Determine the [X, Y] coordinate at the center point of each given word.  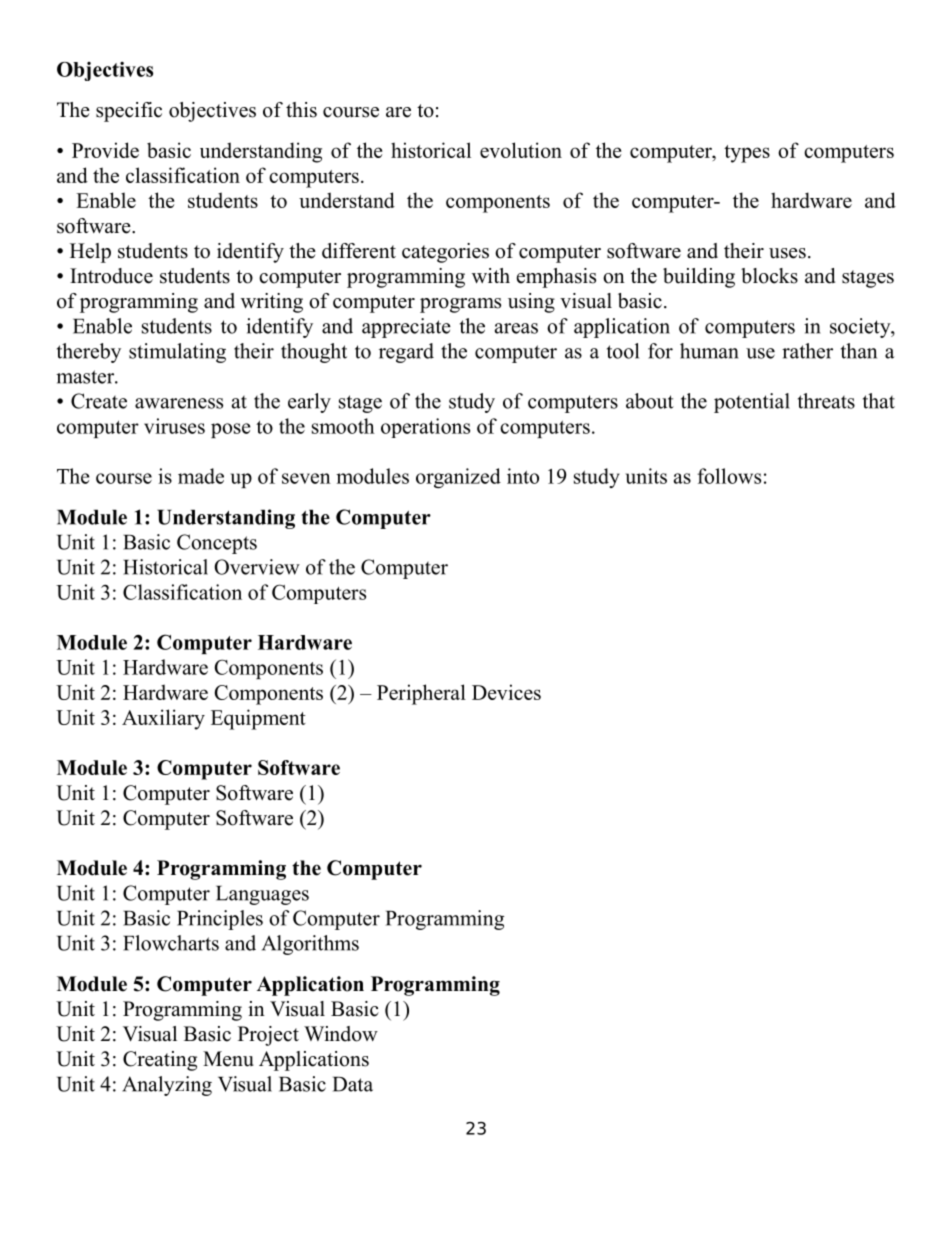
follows [729, 476]
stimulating [177, 353]
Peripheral [421, 694]
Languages [262, 895]
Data [353, 1084]
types [747, 154]
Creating [160, 1061]
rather [807, 351]
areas [516, 328]
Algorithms [310, 945]
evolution [521, 150]
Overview [257, 567]
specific [129, 112]
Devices [506, 692]
